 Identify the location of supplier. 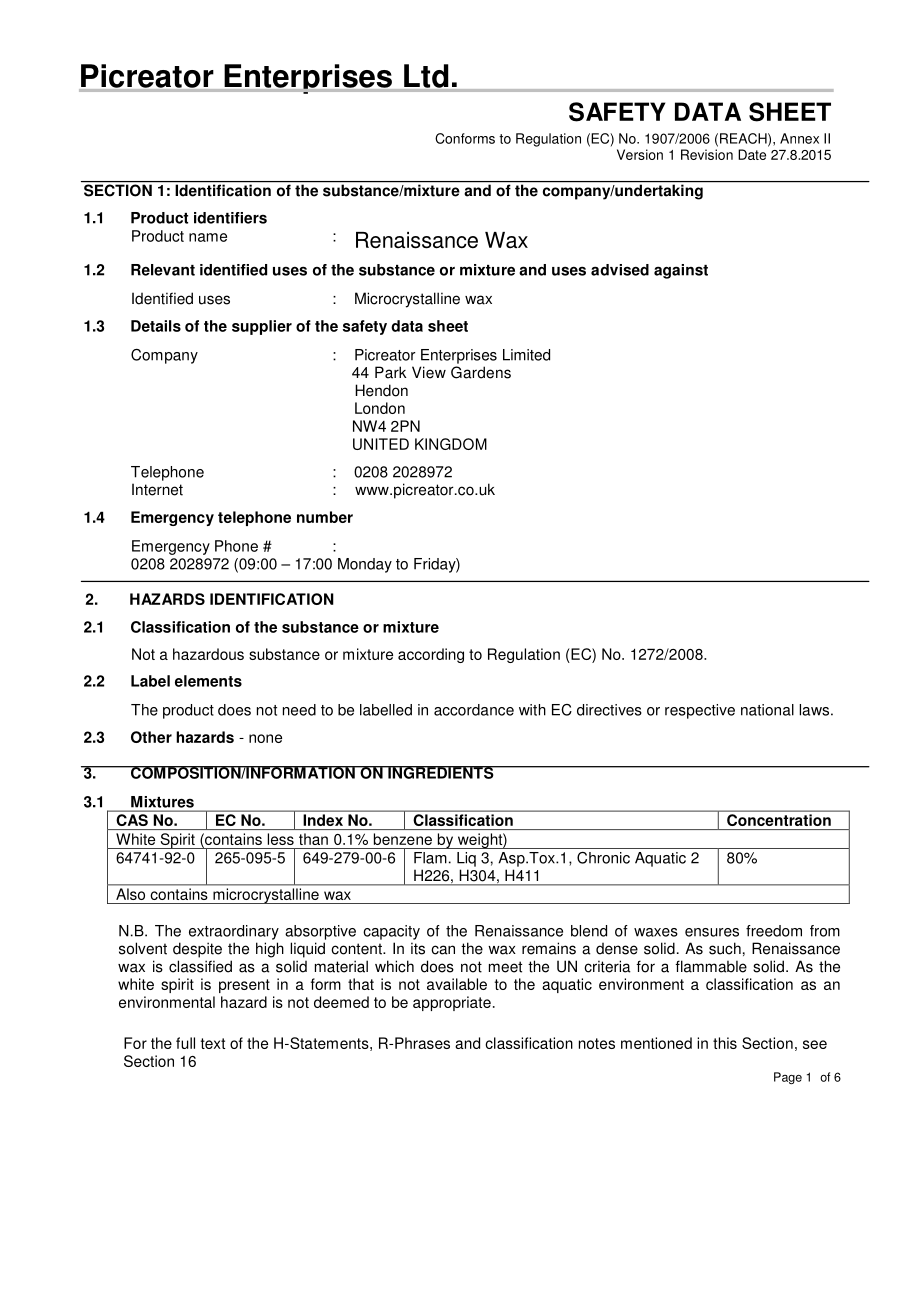
(262, 327).
